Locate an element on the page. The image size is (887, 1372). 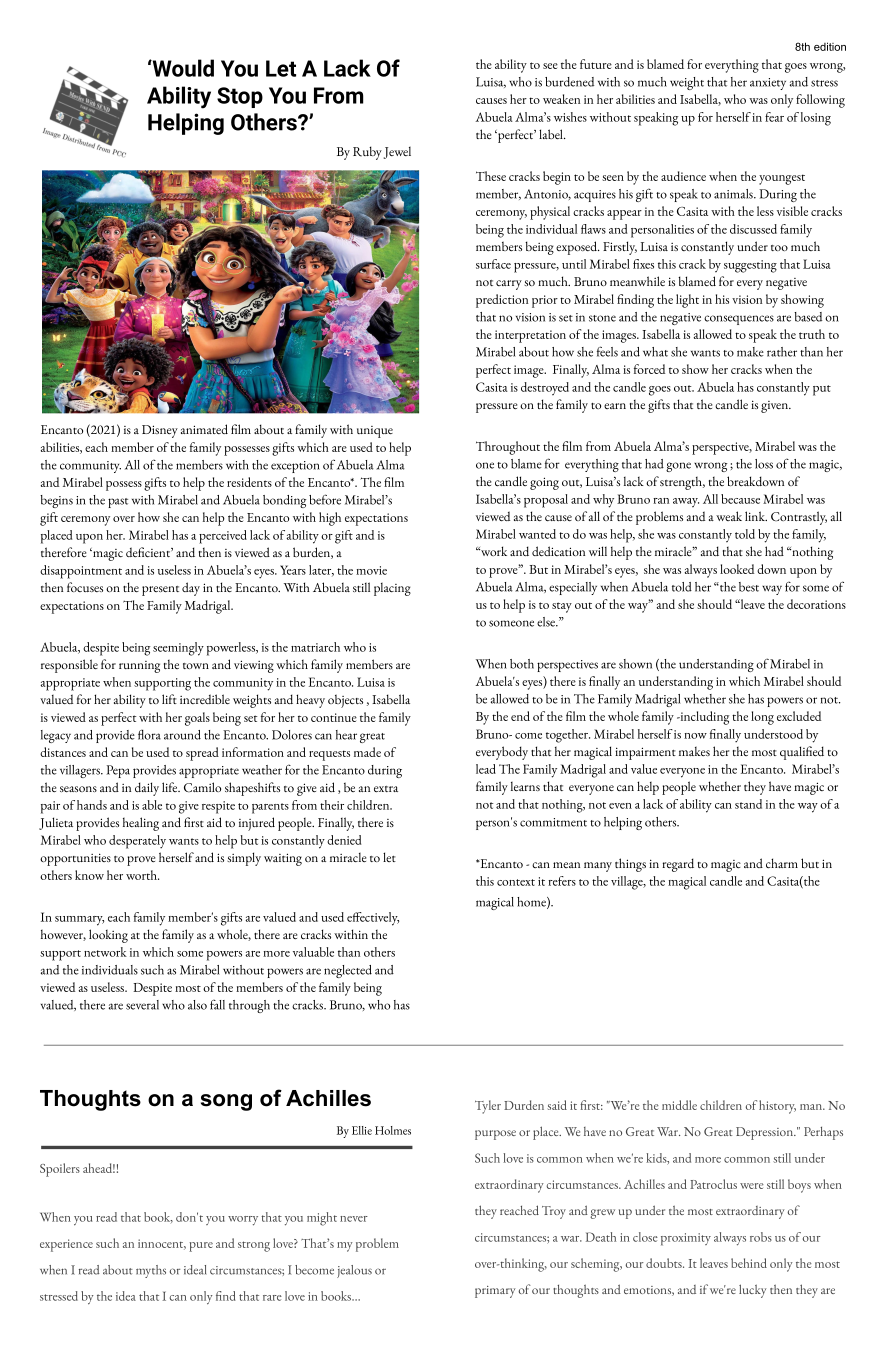
myths is located at coordinates (151, 1271).
